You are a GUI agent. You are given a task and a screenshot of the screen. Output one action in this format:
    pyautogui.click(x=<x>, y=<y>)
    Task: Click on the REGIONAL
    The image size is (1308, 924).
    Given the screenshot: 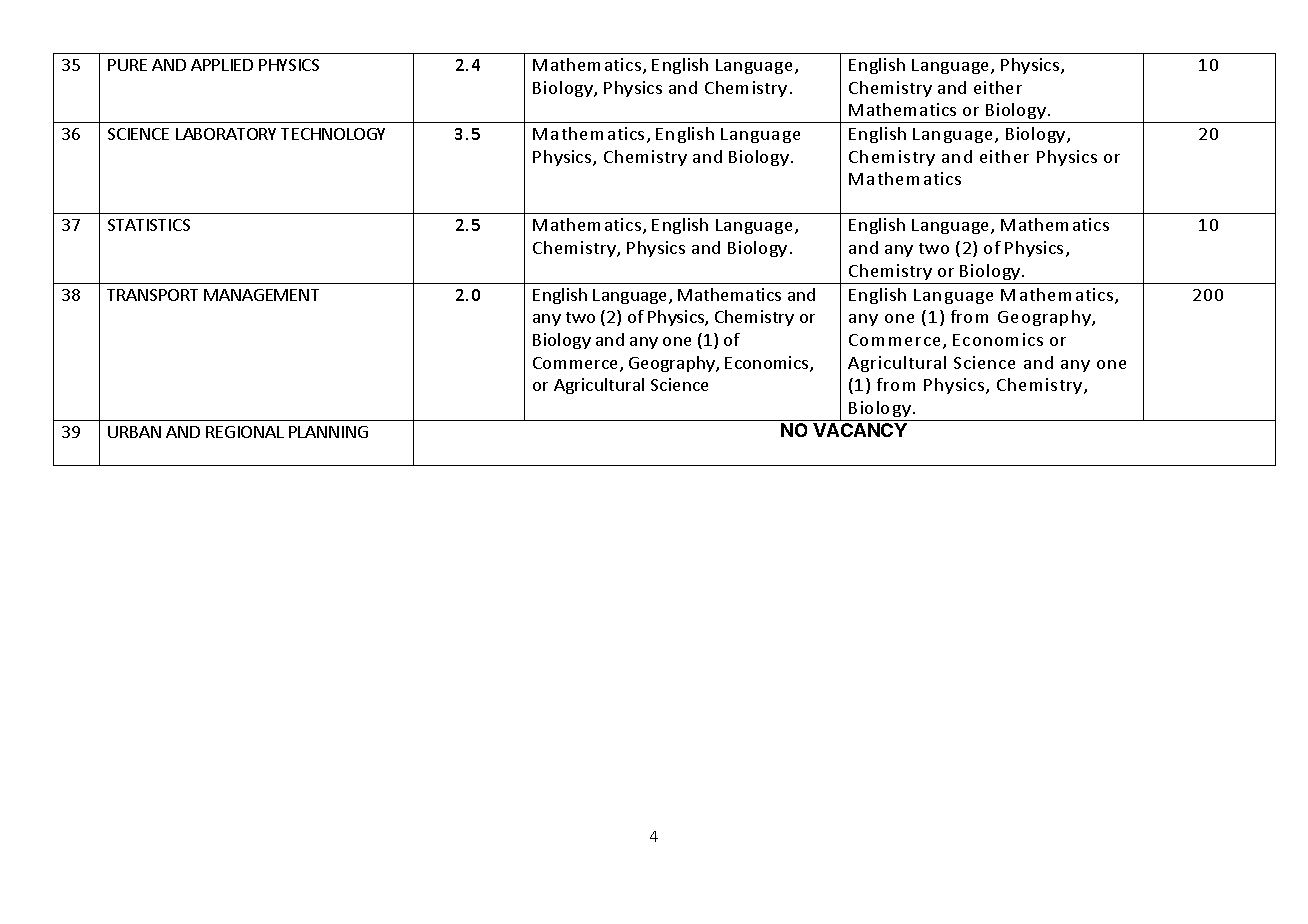 What is the action you would take?
    pyautogui.click(x=245, y=432)
